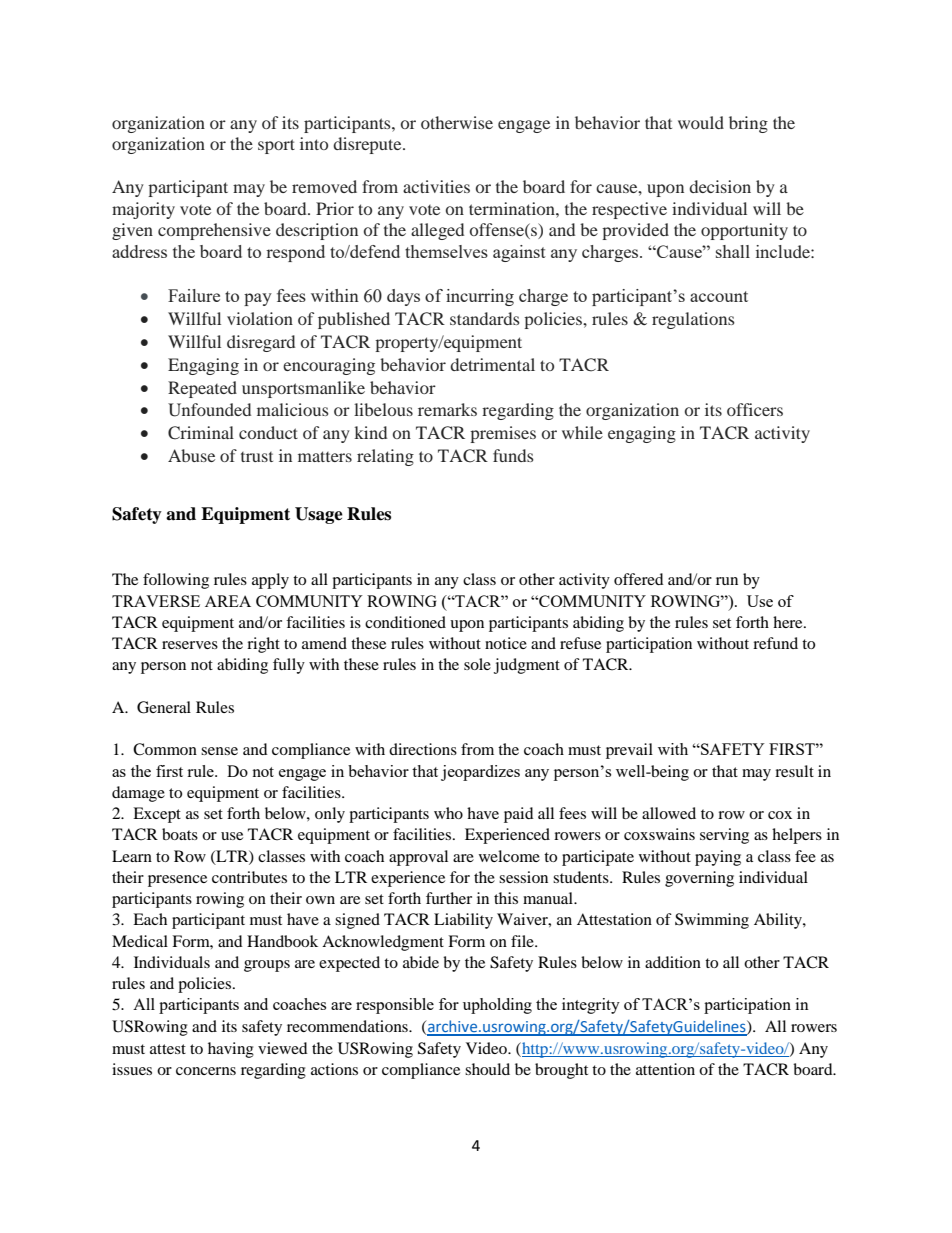 This image has height=1233, width=952. I want to click on should, so click(487, 1069).
